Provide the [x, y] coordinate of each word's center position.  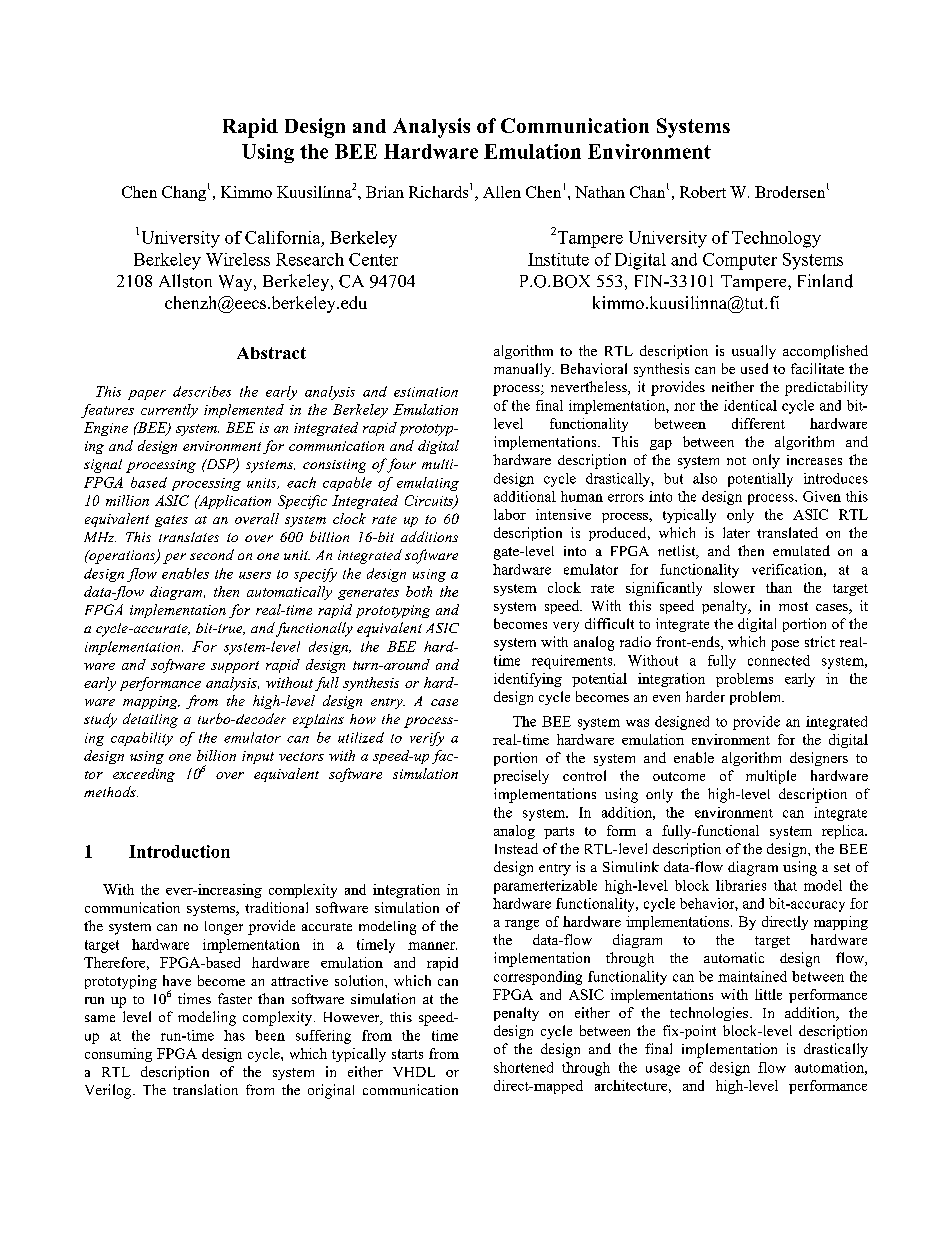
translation [205, 1089]
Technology [776, 239]
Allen [502, 192]
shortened [523, 1067]
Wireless [238, 259]
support [235, 667]
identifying [528, 680]
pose [785, 645]
